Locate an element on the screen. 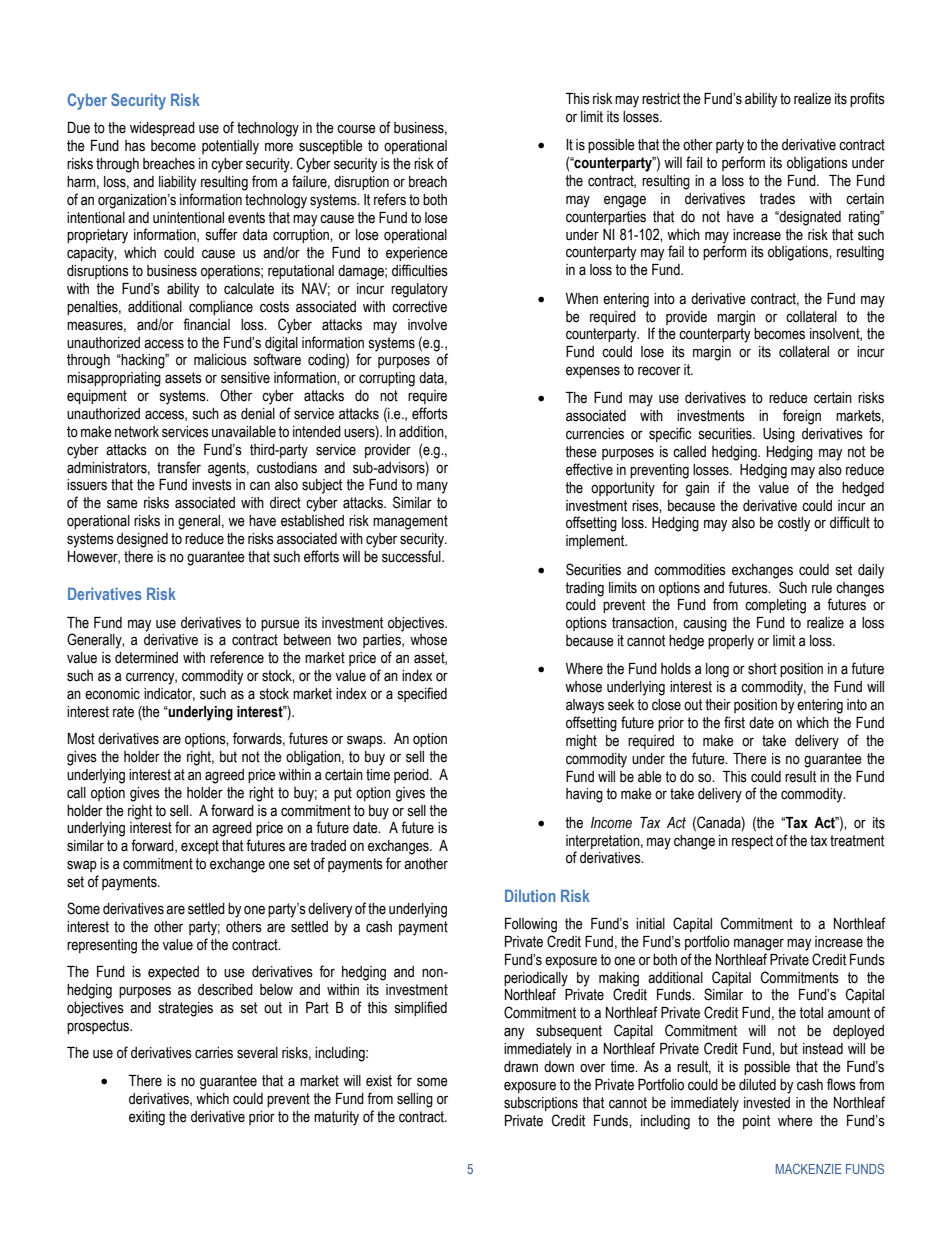 Image resolution: width=952 pixels, height=1233 pixels. point is located at coordinates (756, 1122).
